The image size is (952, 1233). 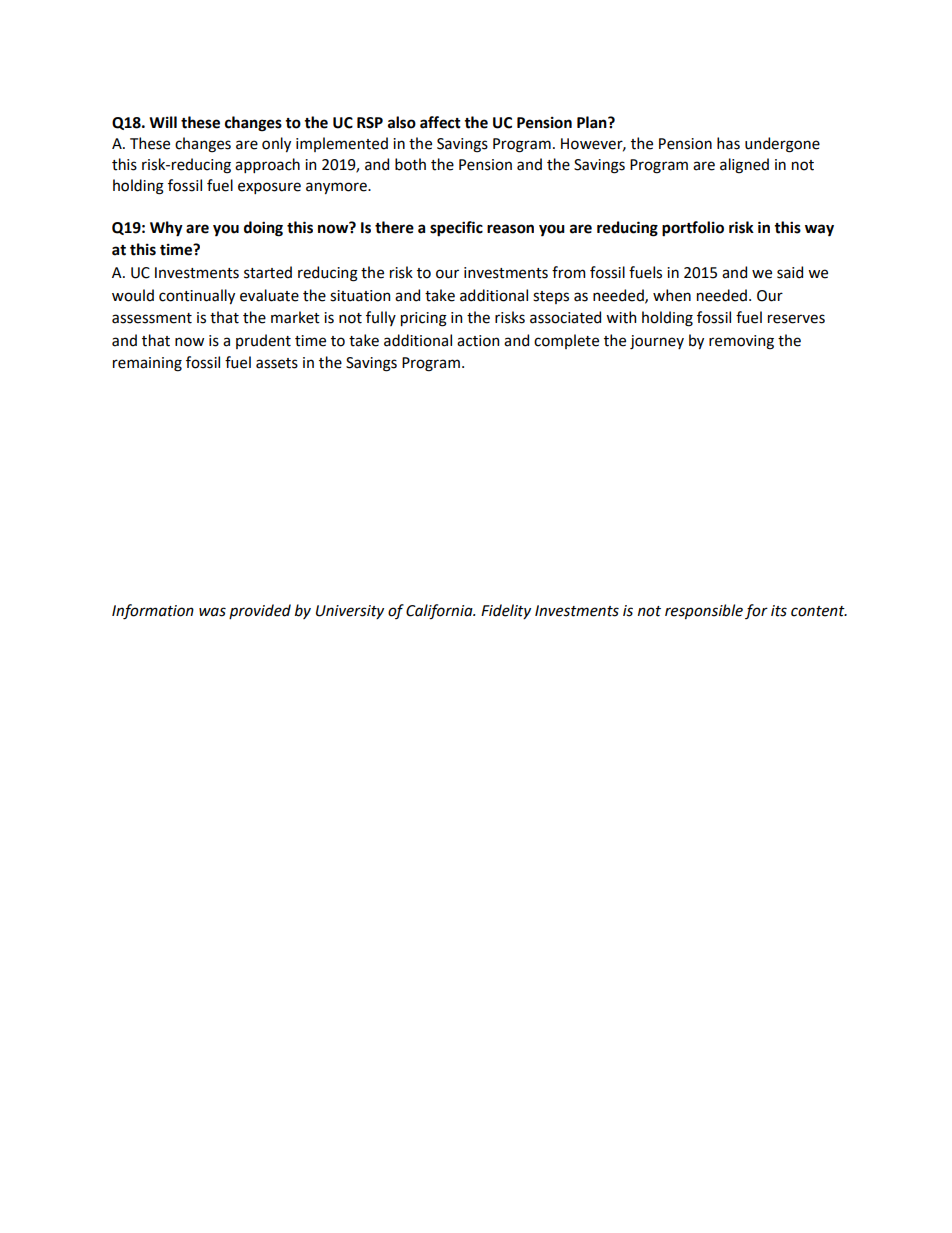 I want to click on assets, so click(x=277, y=363).
